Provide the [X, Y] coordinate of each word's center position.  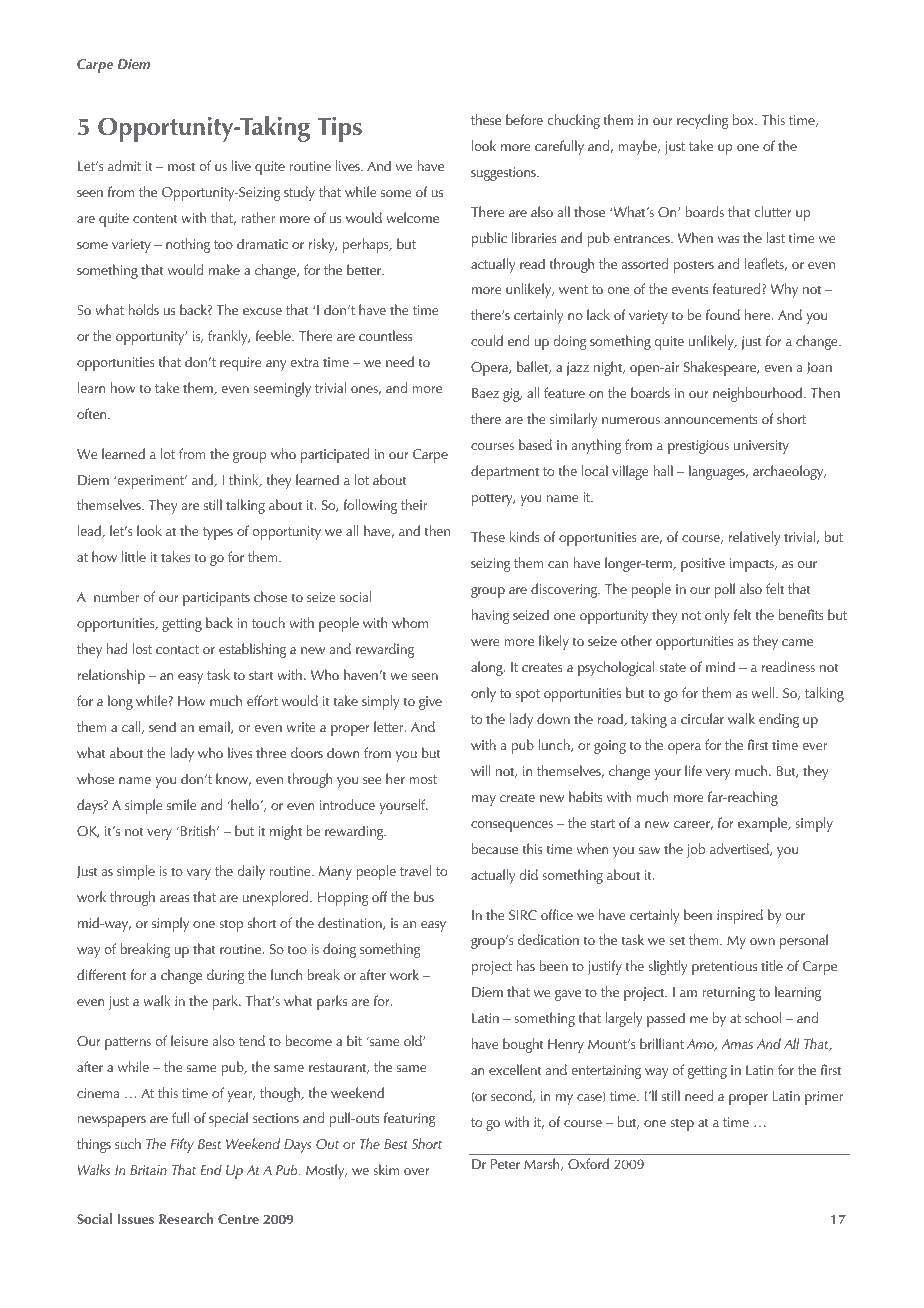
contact [177, 649]
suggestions [504, 174]
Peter [505, 1164]
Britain [148, 1170]
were [485, 642]
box [744, 119]
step [682, 1125]
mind [720, 666]
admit [124, 165]
